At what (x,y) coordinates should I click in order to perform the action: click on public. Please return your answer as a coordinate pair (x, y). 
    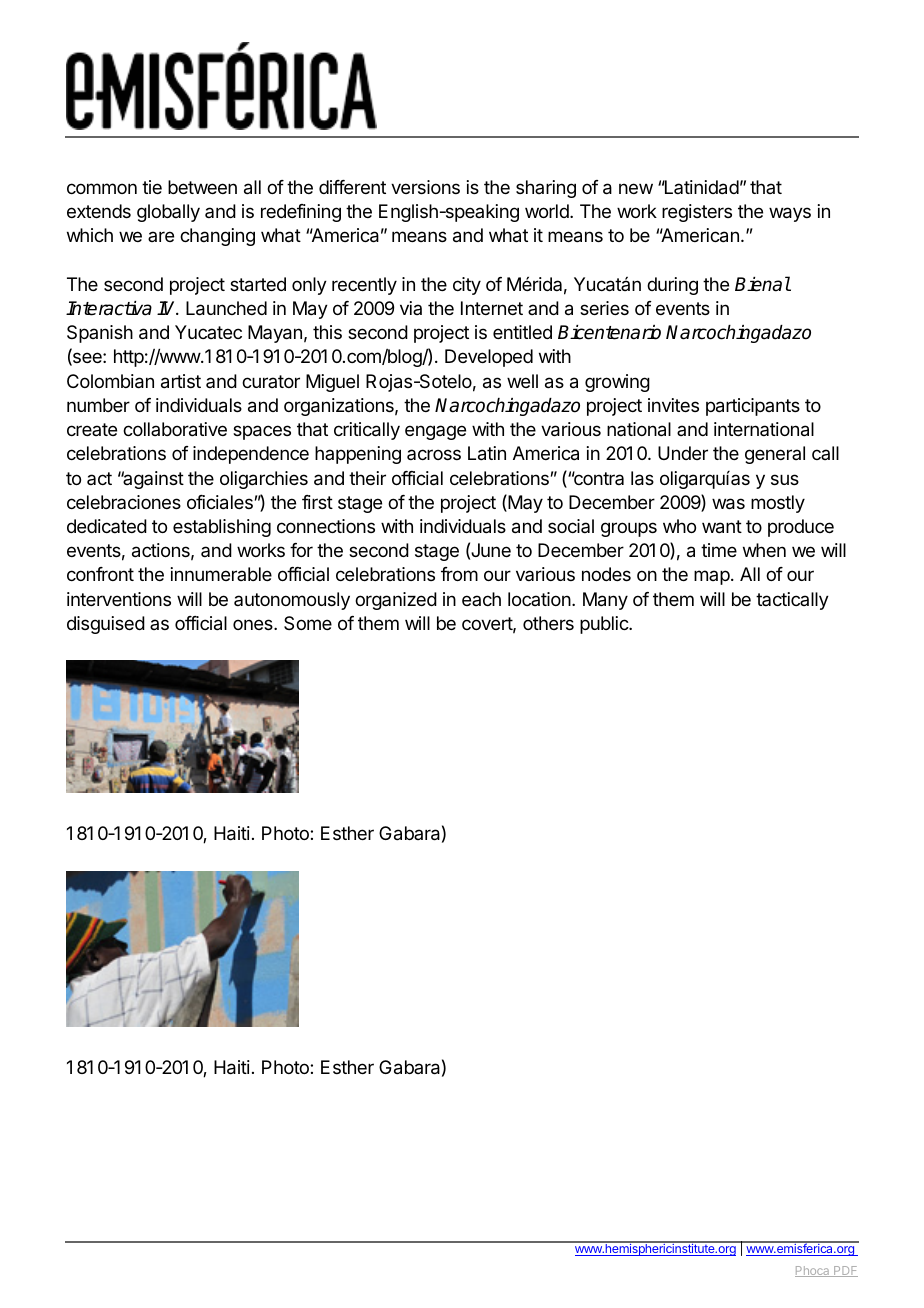
    Looking at the image, I should click on (605, 625).
